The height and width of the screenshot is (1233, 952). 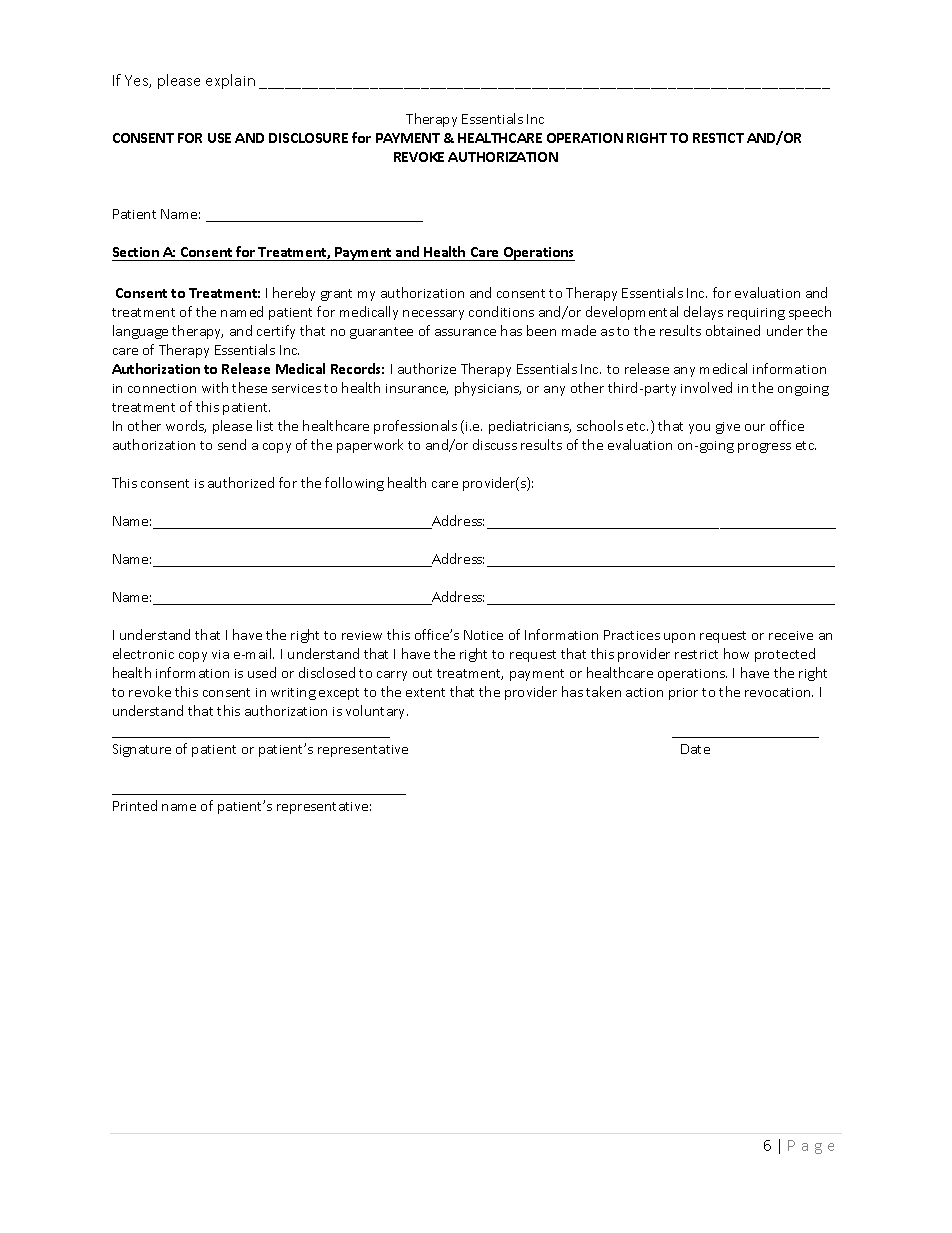 What do you see at coordinates (679, 638) in the screenshot?
I see `upon` at bounding box center [679, 638].
